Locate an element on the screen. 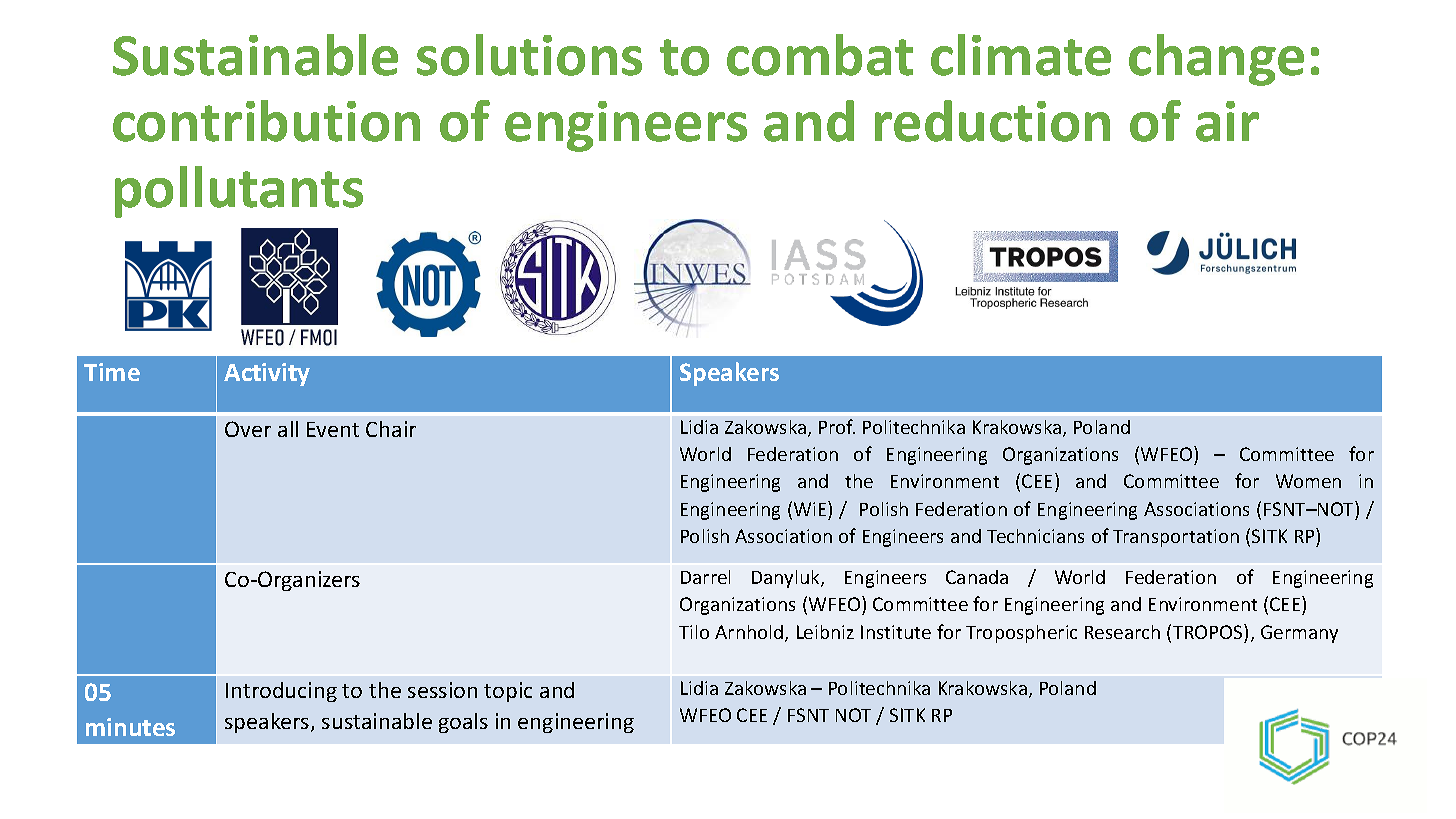  topic is located at coordinates (508, 692).
